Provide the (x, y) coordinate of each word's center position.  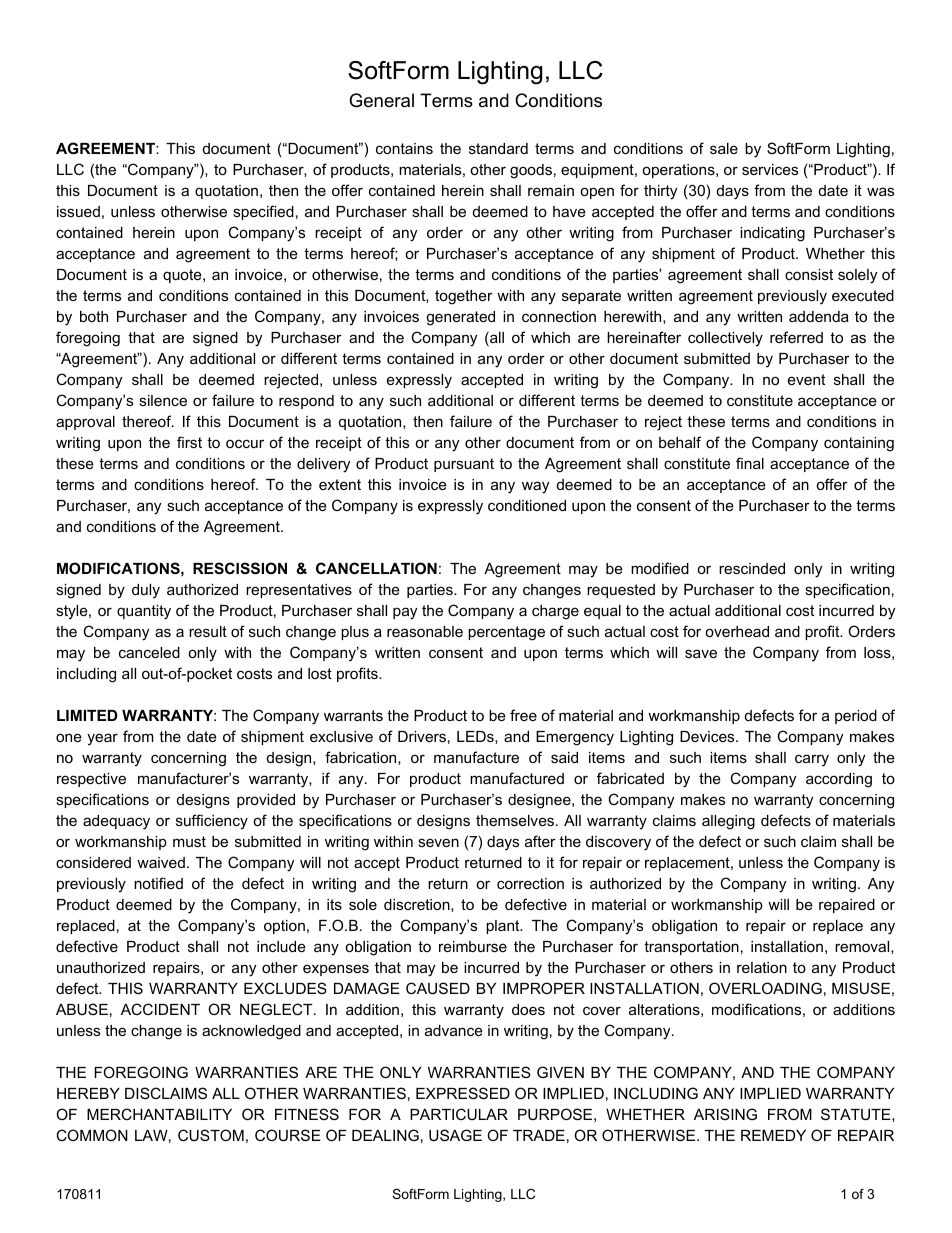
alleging (728, 822)
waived (161, 862)
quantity (144, 612)
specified (263, 212)
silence (163, 400)
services (770, 169)
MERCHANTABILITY (159, 1114)
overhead (737, 631)
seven (438, 842)
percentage (506, 633)
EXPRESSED (463, 1093)
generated (460, 318)
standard (498, 148)
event (806, 379)
